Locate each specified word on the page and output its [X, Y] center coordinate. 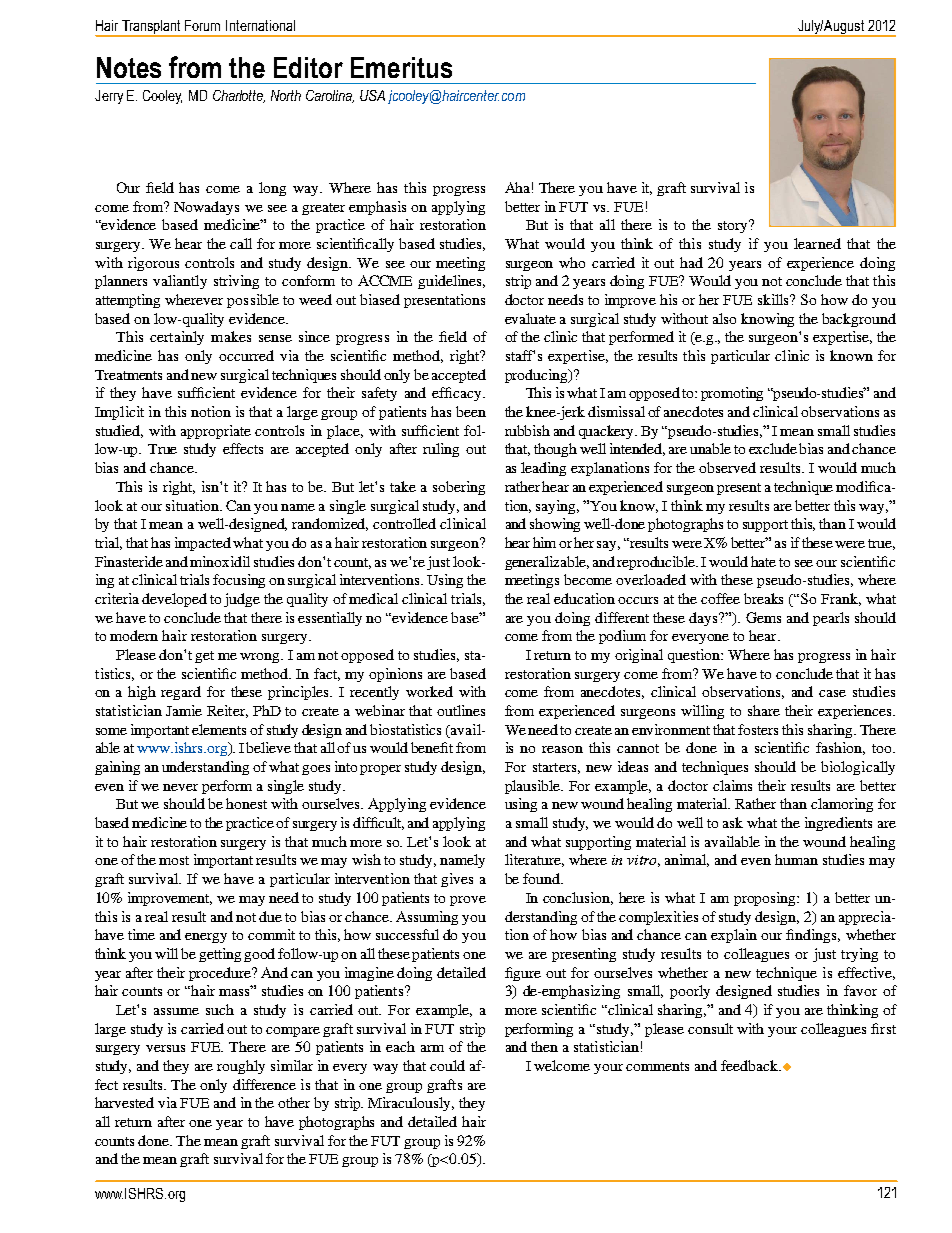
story [734, 226]
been [471, 411]
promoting [732, 394]
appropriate [216, 432]
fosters [758, 729]
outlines [461, 710]
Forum [202, 25]
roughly [241, 1067]
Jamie [184, 710]
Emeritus [401, 67]
